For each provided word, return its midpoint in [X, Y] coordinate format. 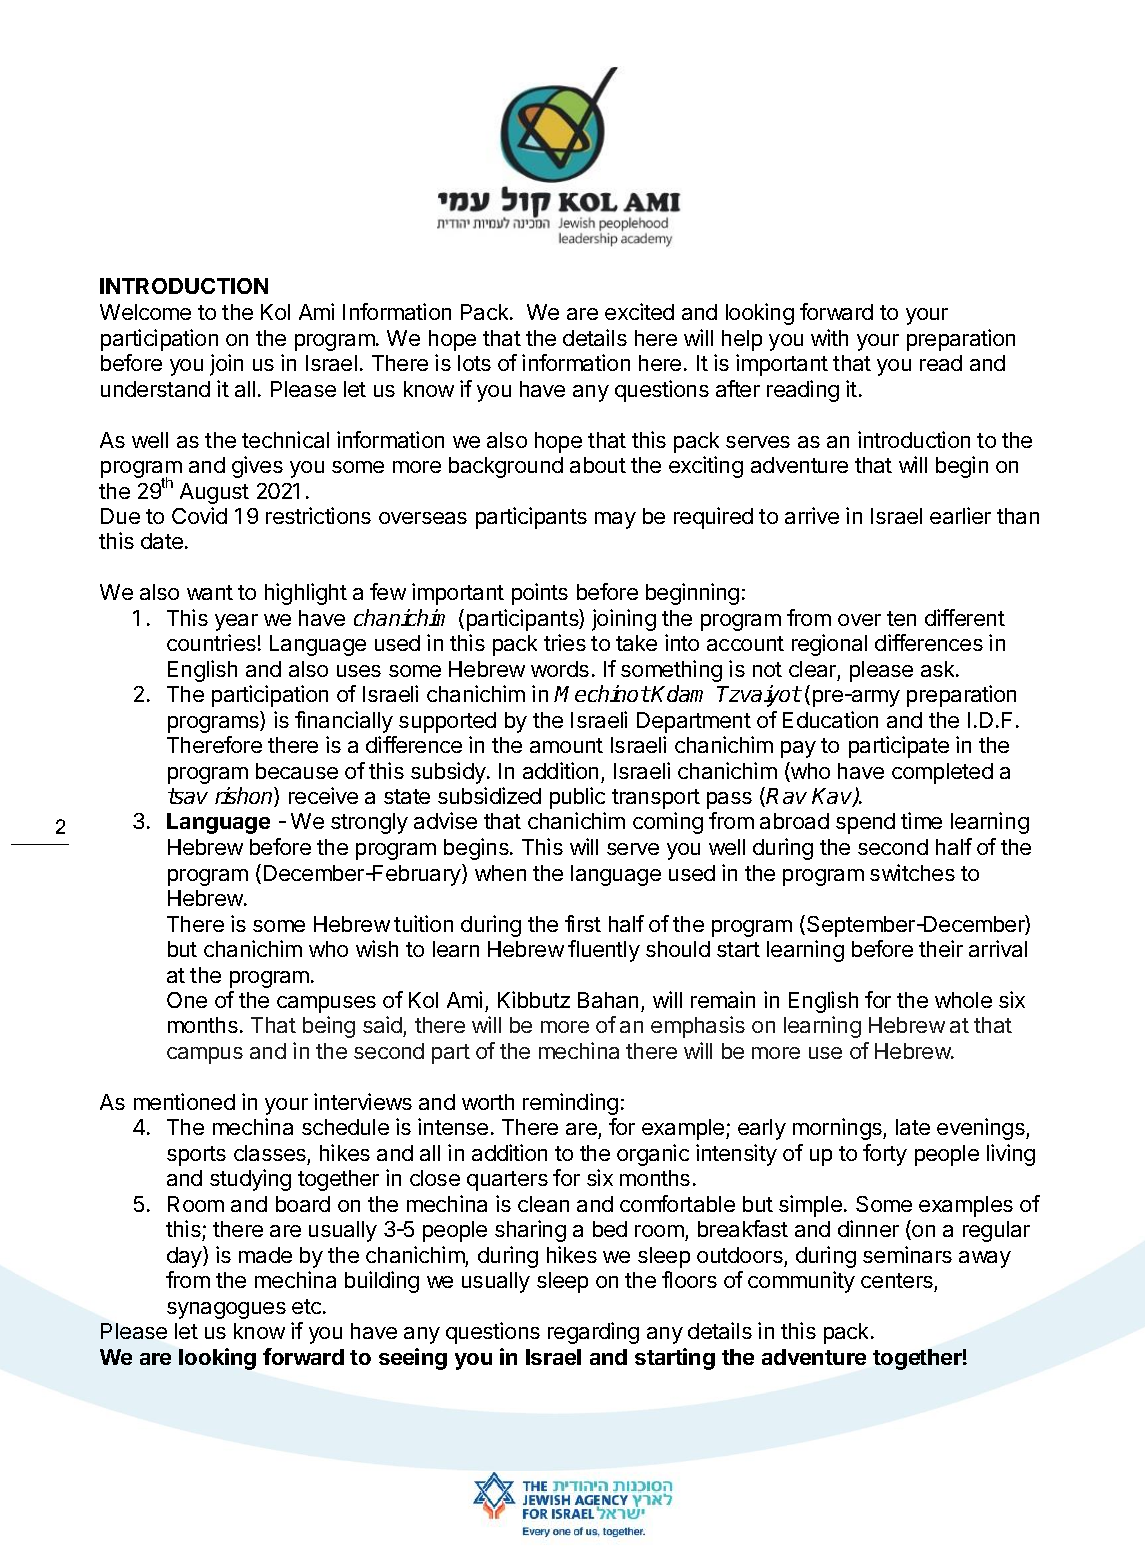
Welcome [145, 312]
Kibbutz [534, 999]
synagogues [226, 1310]
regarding [593, 1333]
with [829, 337]
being [329, 1027]
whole [963, 1000]
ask [939, 669]
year [236, 622]
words [560, 669]
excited [639, 311]
